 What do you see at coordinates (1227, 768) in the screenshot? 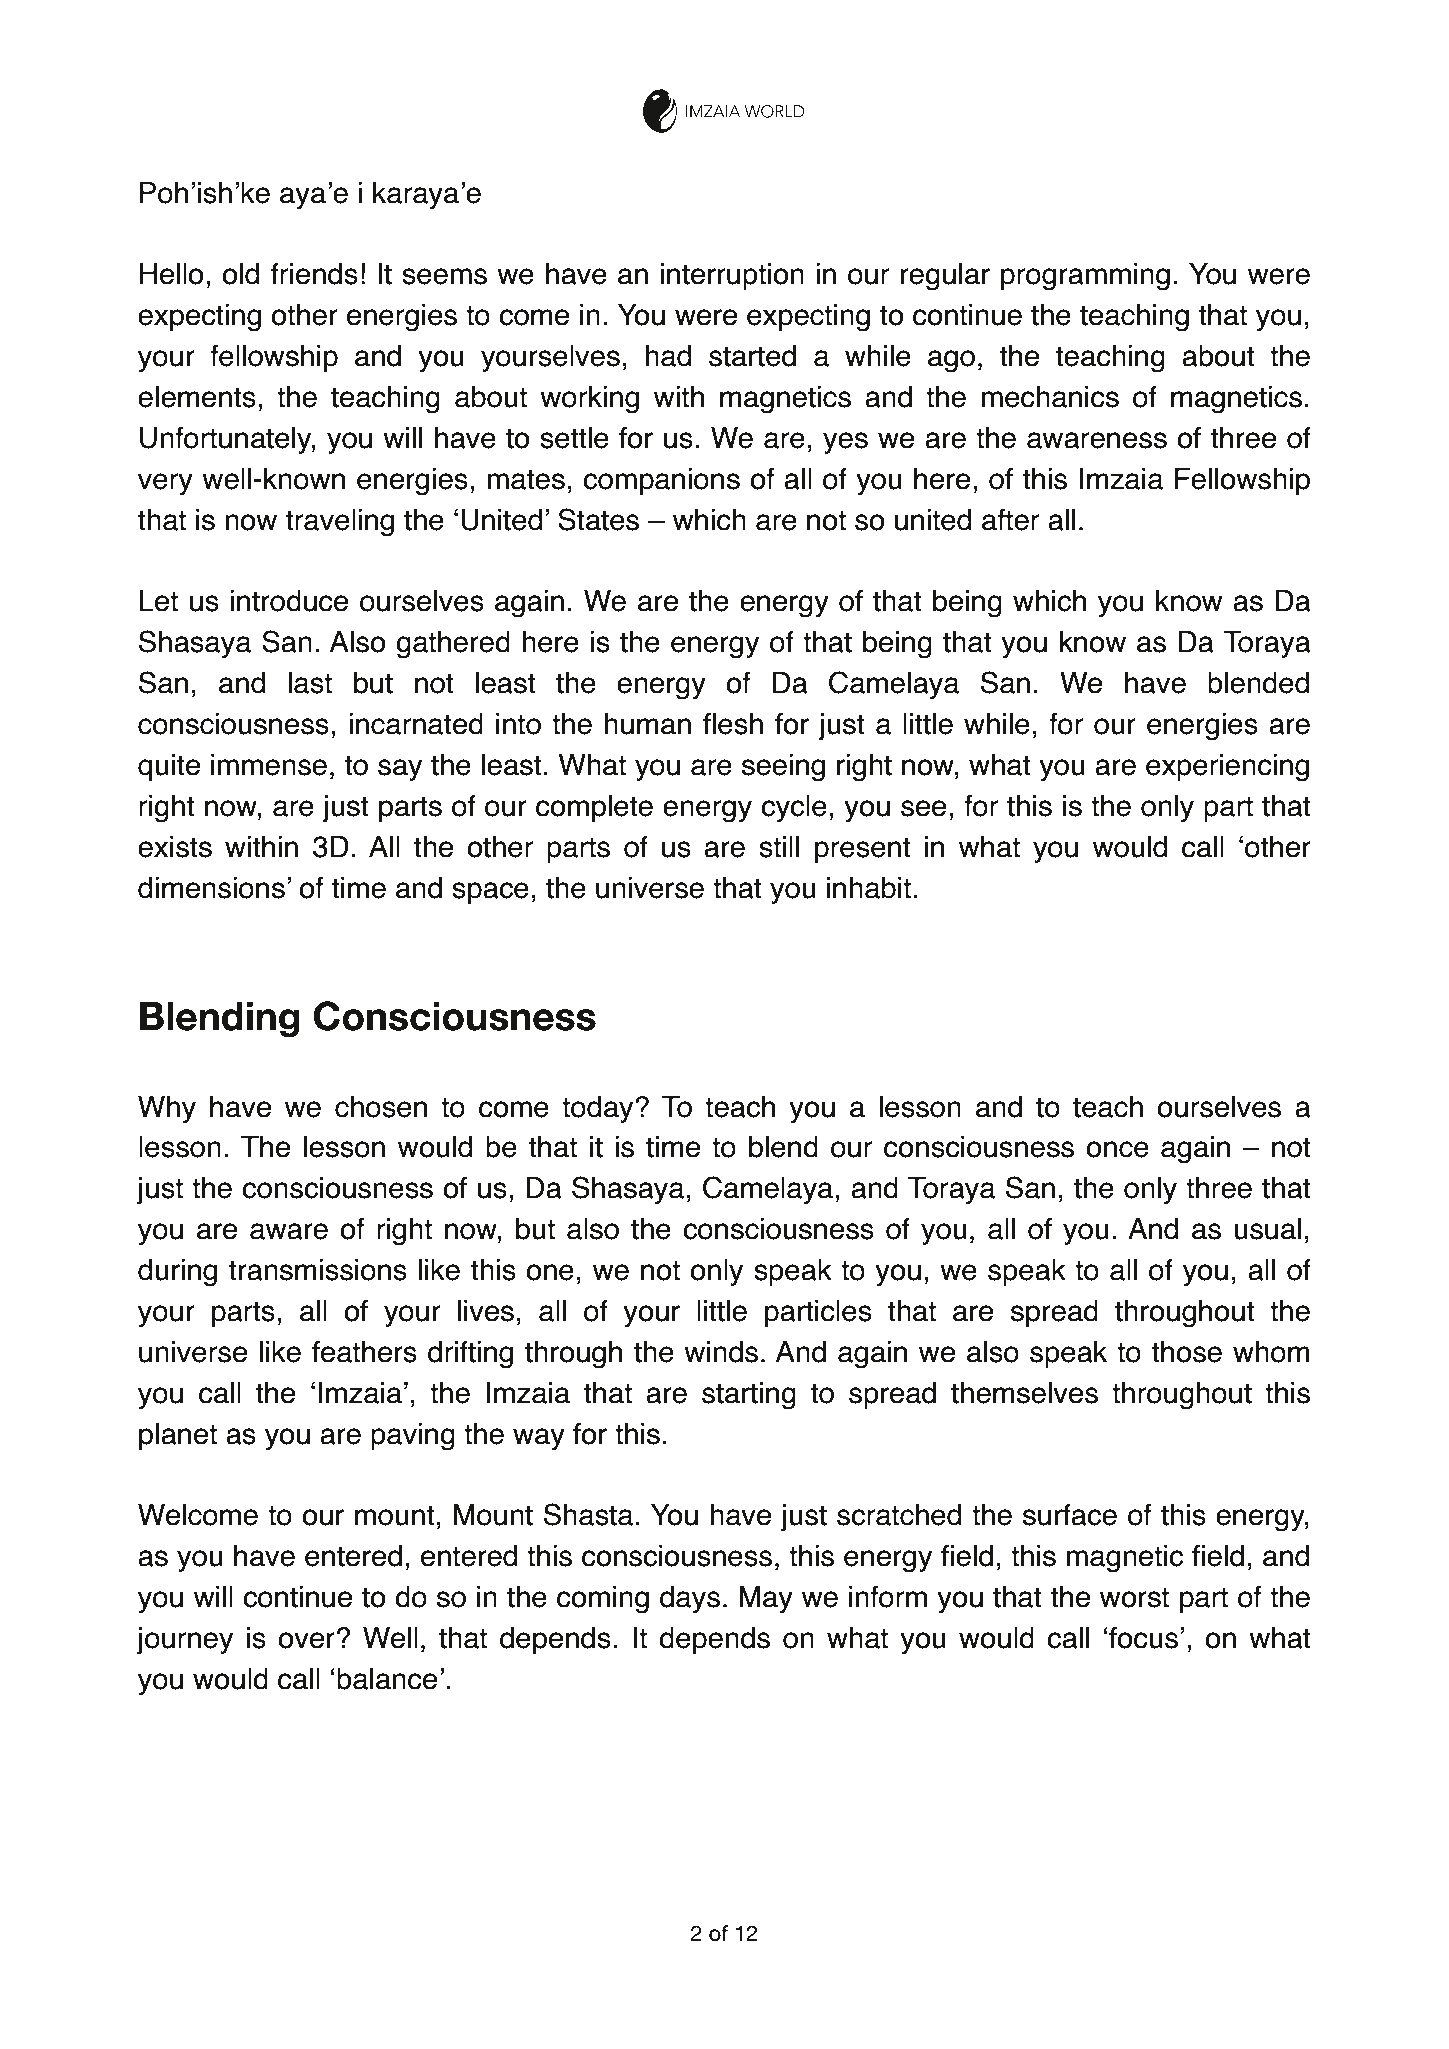
I see `experiencing` at bounding box center [1227, 768].
